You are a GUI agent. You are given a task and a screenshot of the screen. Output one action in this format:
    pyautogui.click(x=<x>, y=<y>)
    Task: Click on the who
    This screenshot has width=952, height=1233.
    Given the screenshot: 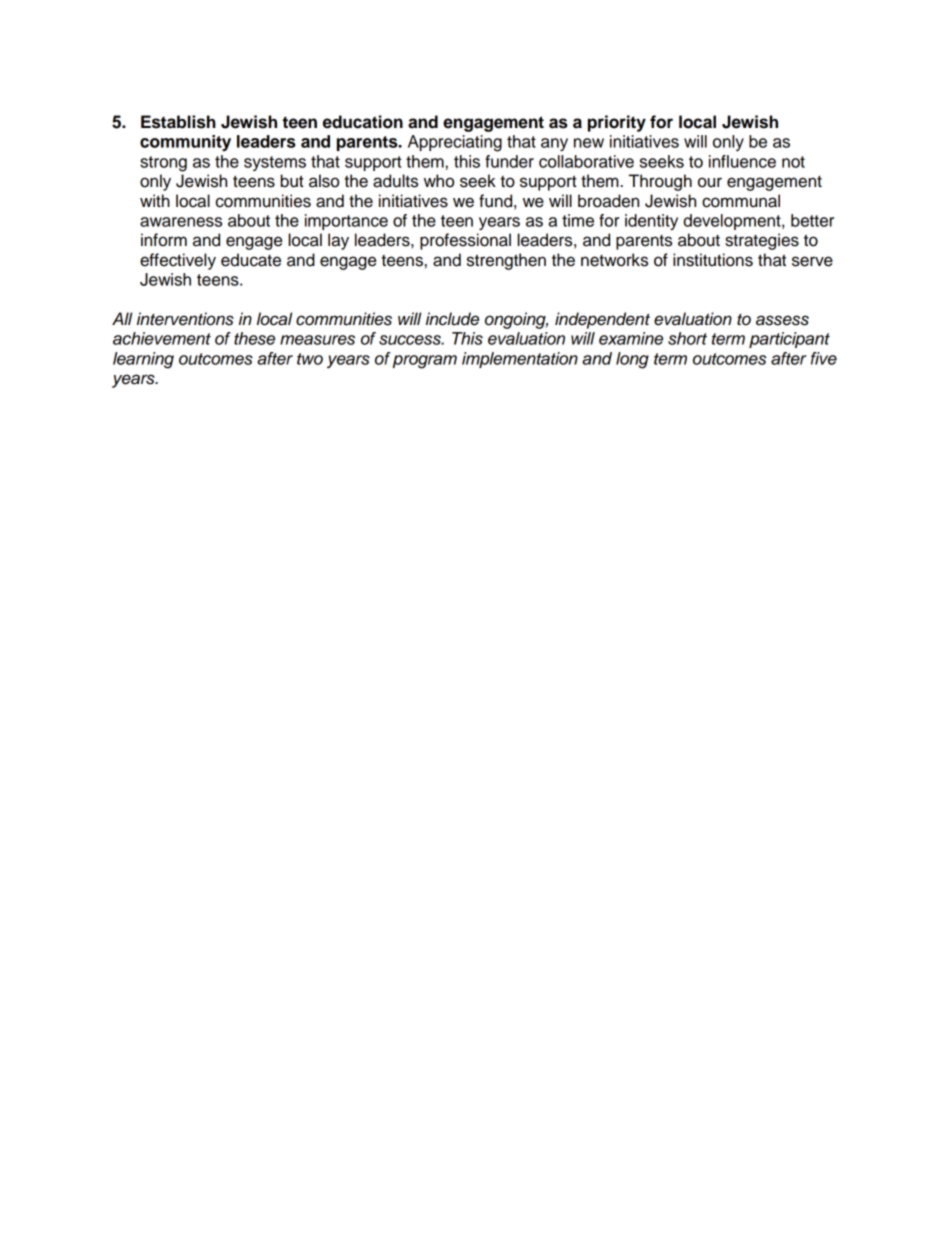 What is the action you would take?
    pyautogui.click(x=439, y=181)
